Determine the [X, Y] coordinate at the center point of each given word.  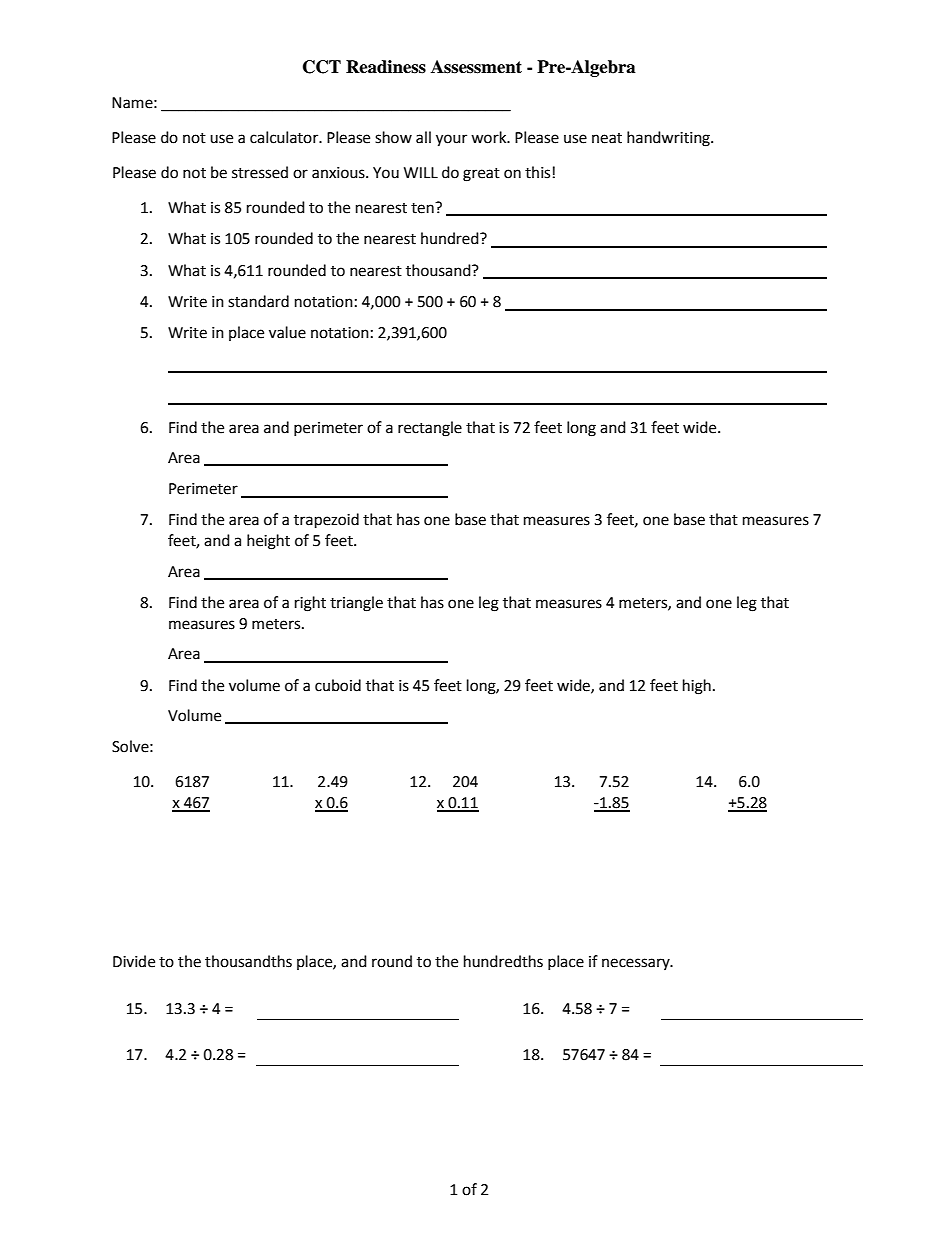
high [697, 687]
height [268, 542]
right [310, 604]
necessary [637, 964]
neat [607, 138]
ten [423, 208]
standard [258, 301]
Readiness [386, 67]
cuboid [338, 685]
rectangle [430, 429]
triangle [356, 604]
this [537, 172]
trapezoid [326, 521]
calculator [285, 137]
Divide [134, 961]
